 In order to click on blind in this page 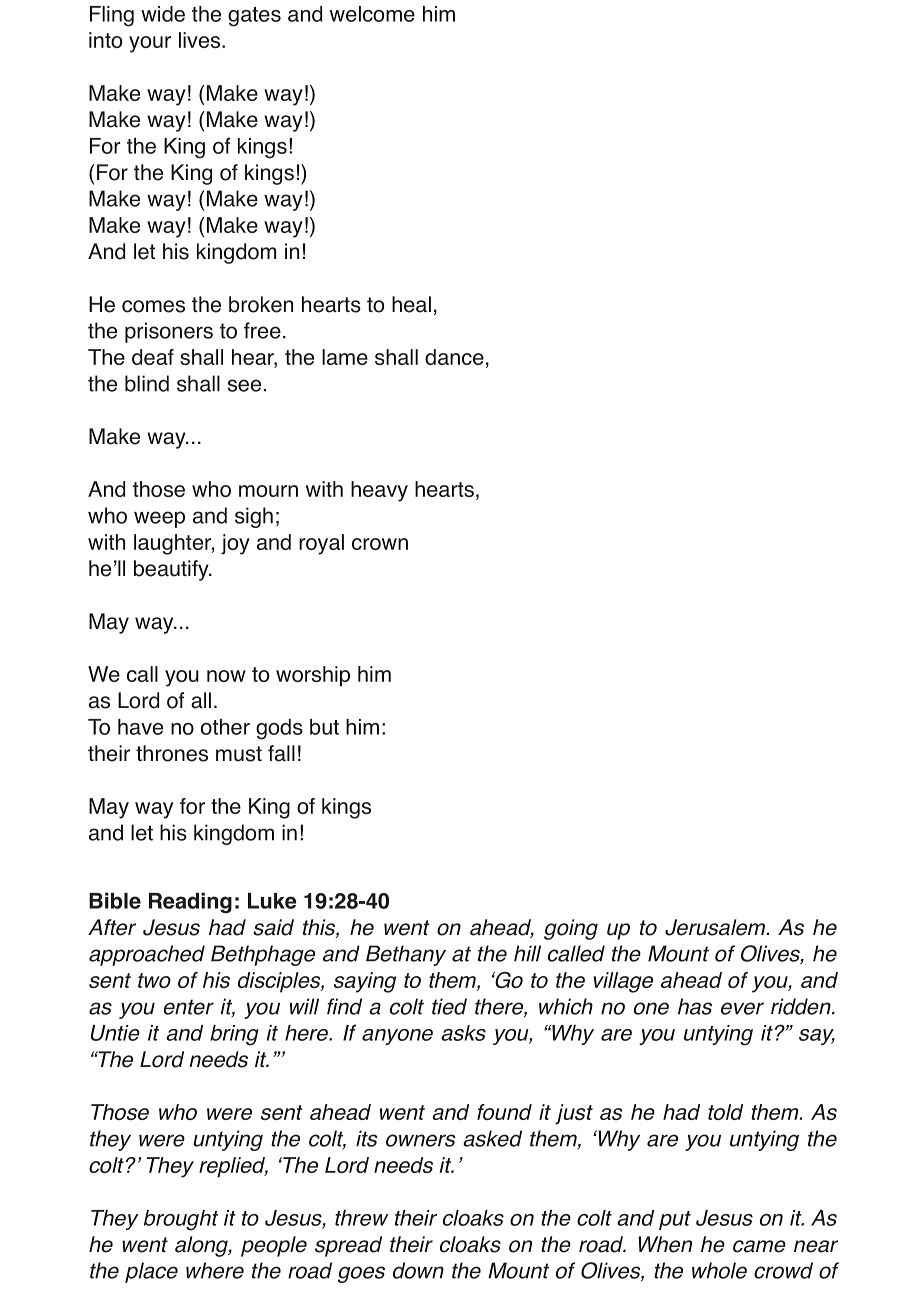, I will do `click(147, 383)`.
